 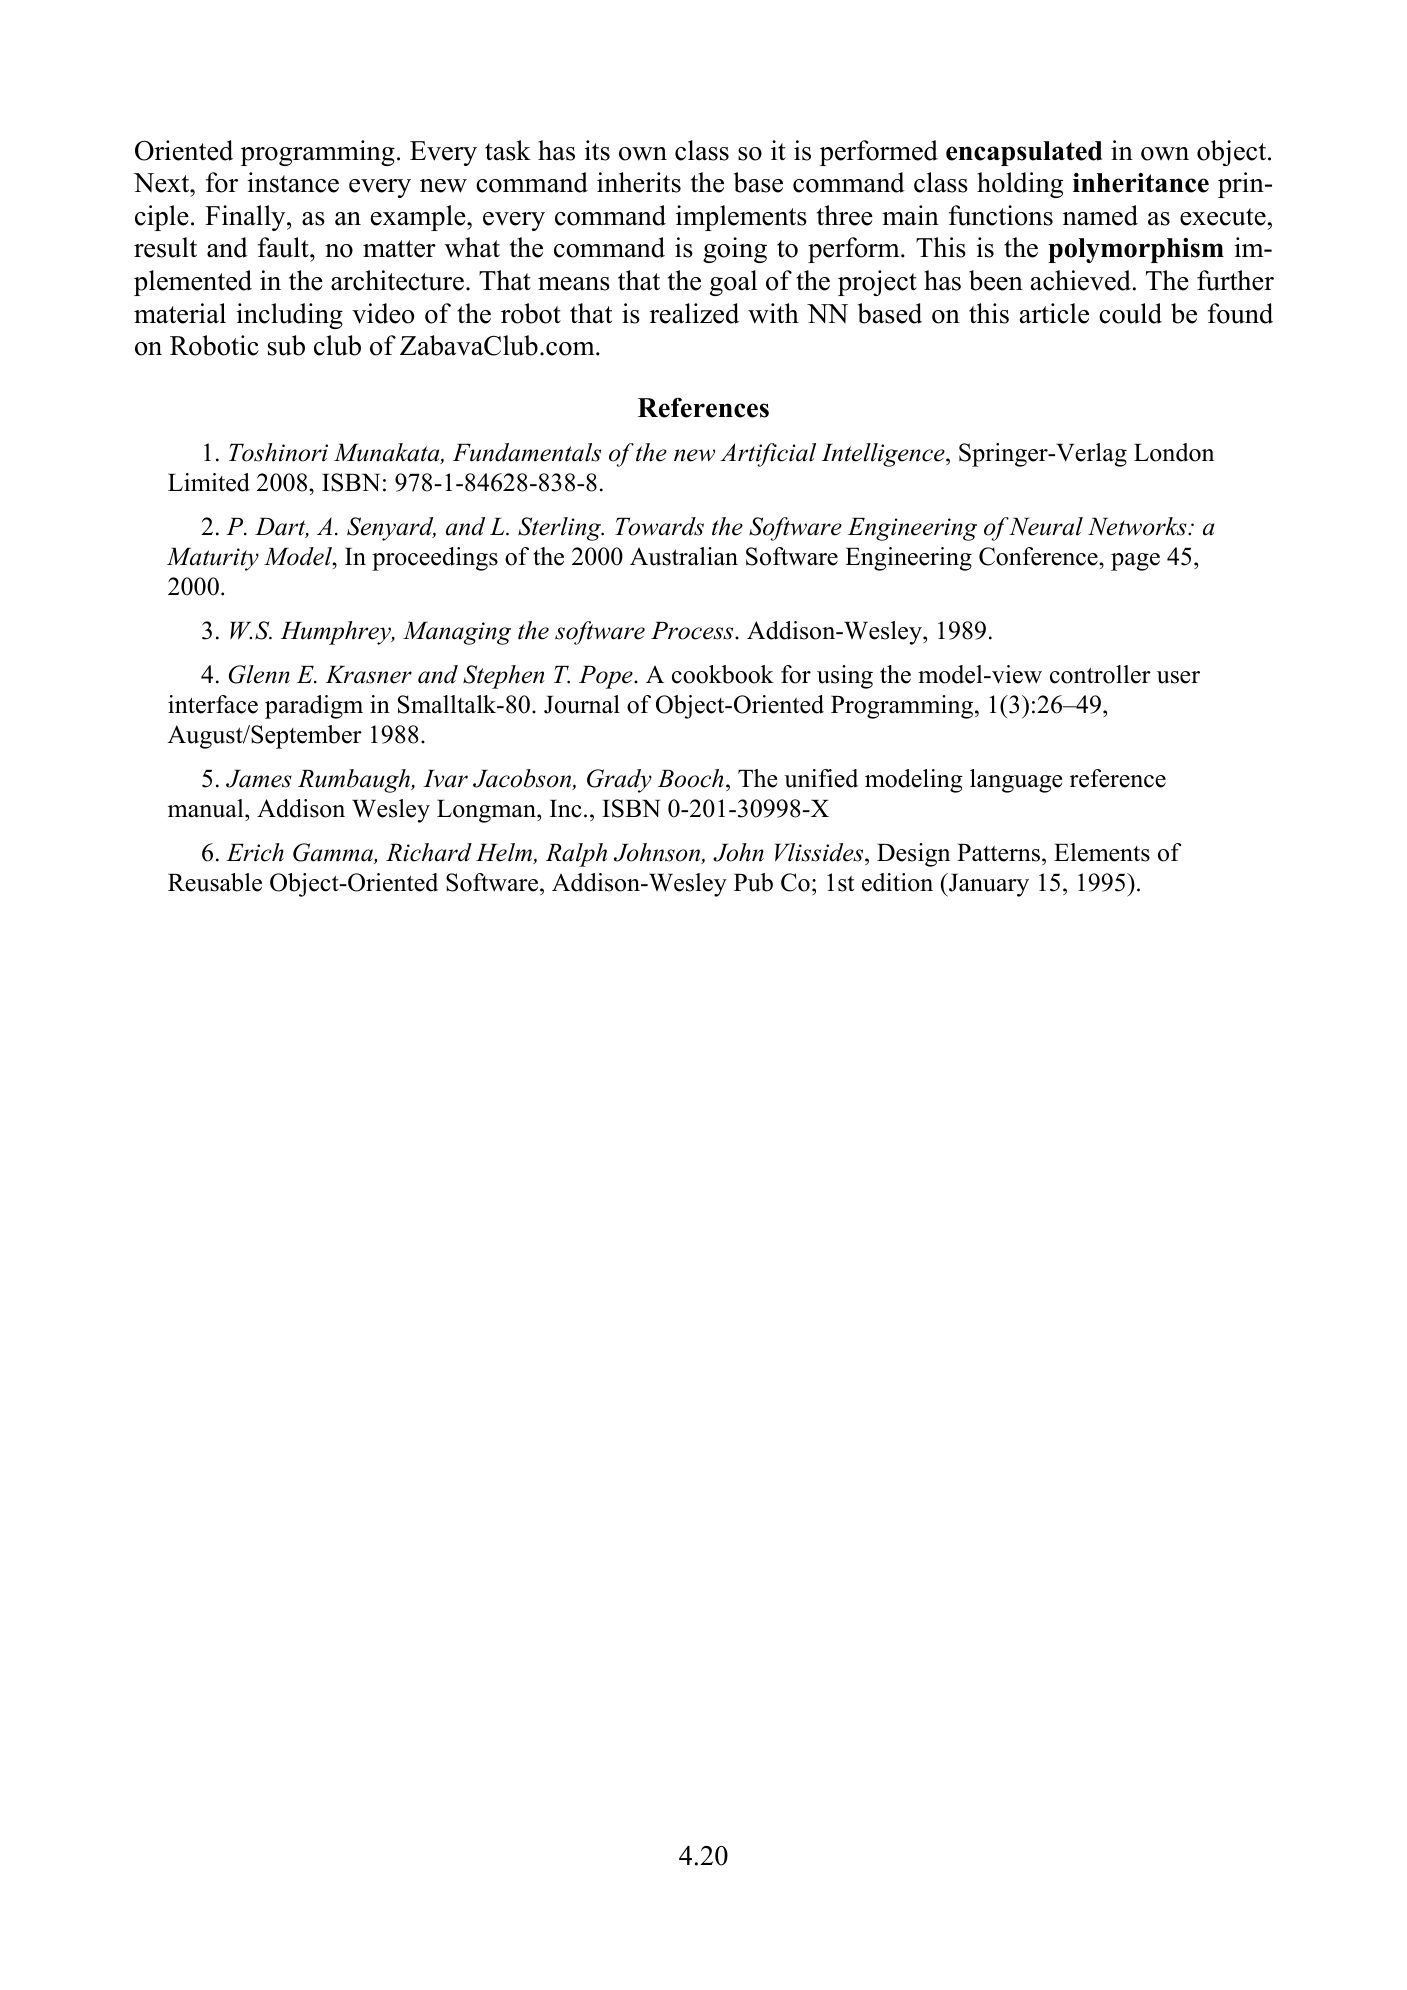 What do you see at coordinates (293, 182) in the screenshot?
I see `instance` at bounding box center [293, 182].
